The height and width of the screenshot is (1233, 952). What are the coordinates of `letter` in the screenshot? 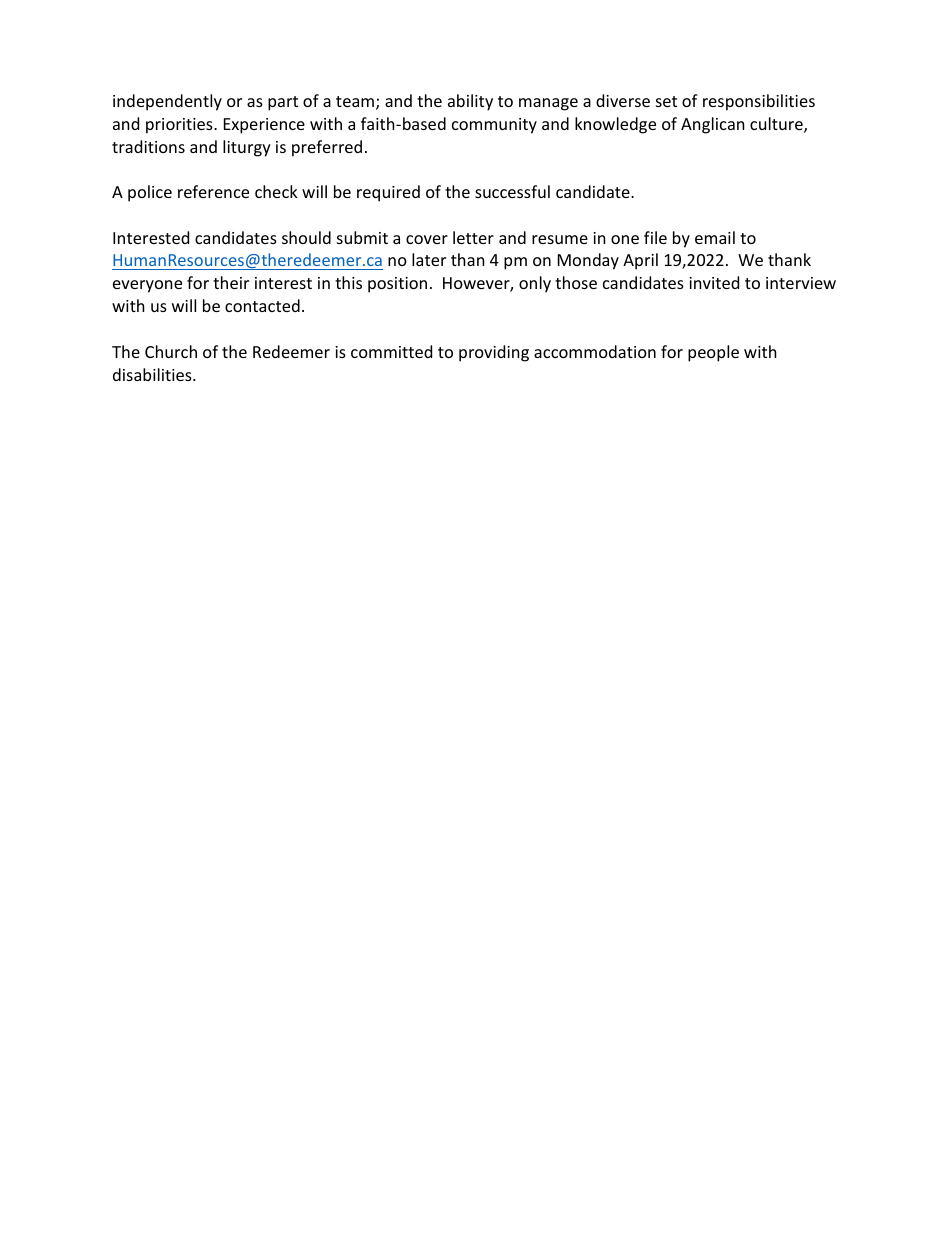 It's located at (473, 237).
